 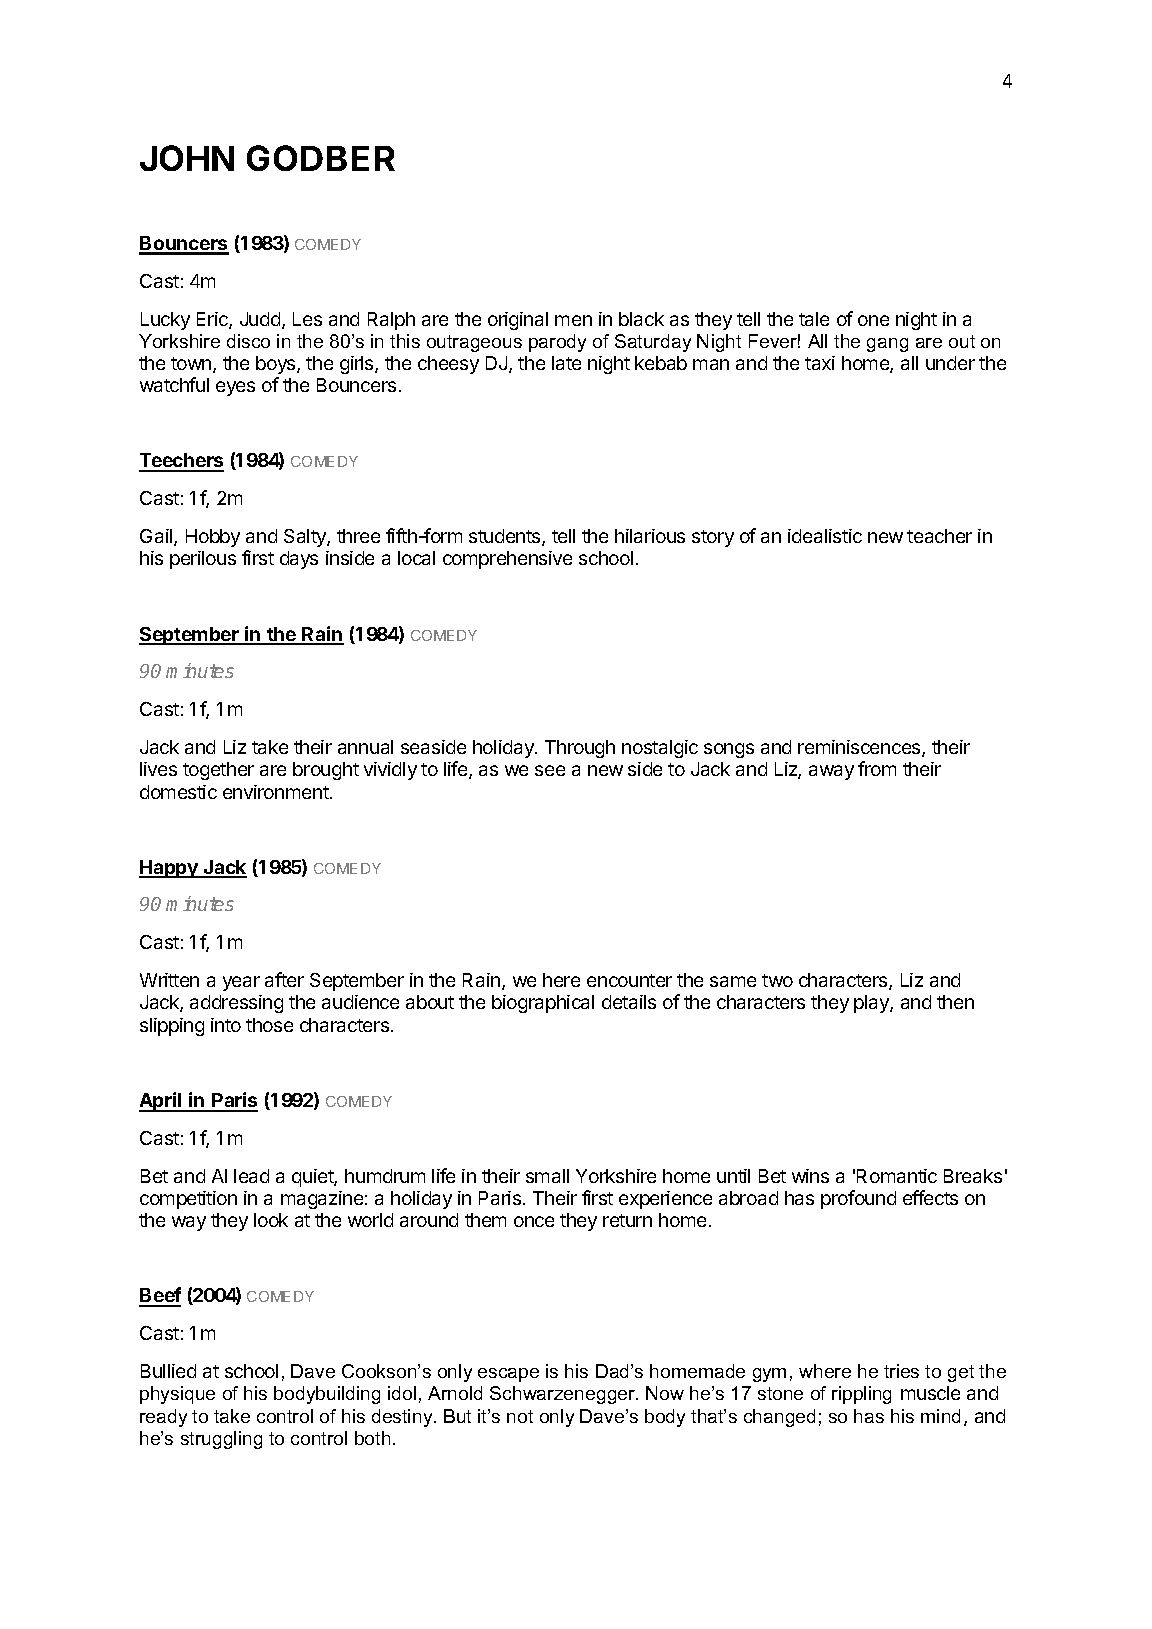 I want to click on Schwarzenegger, so click(x=564, y=1395).
